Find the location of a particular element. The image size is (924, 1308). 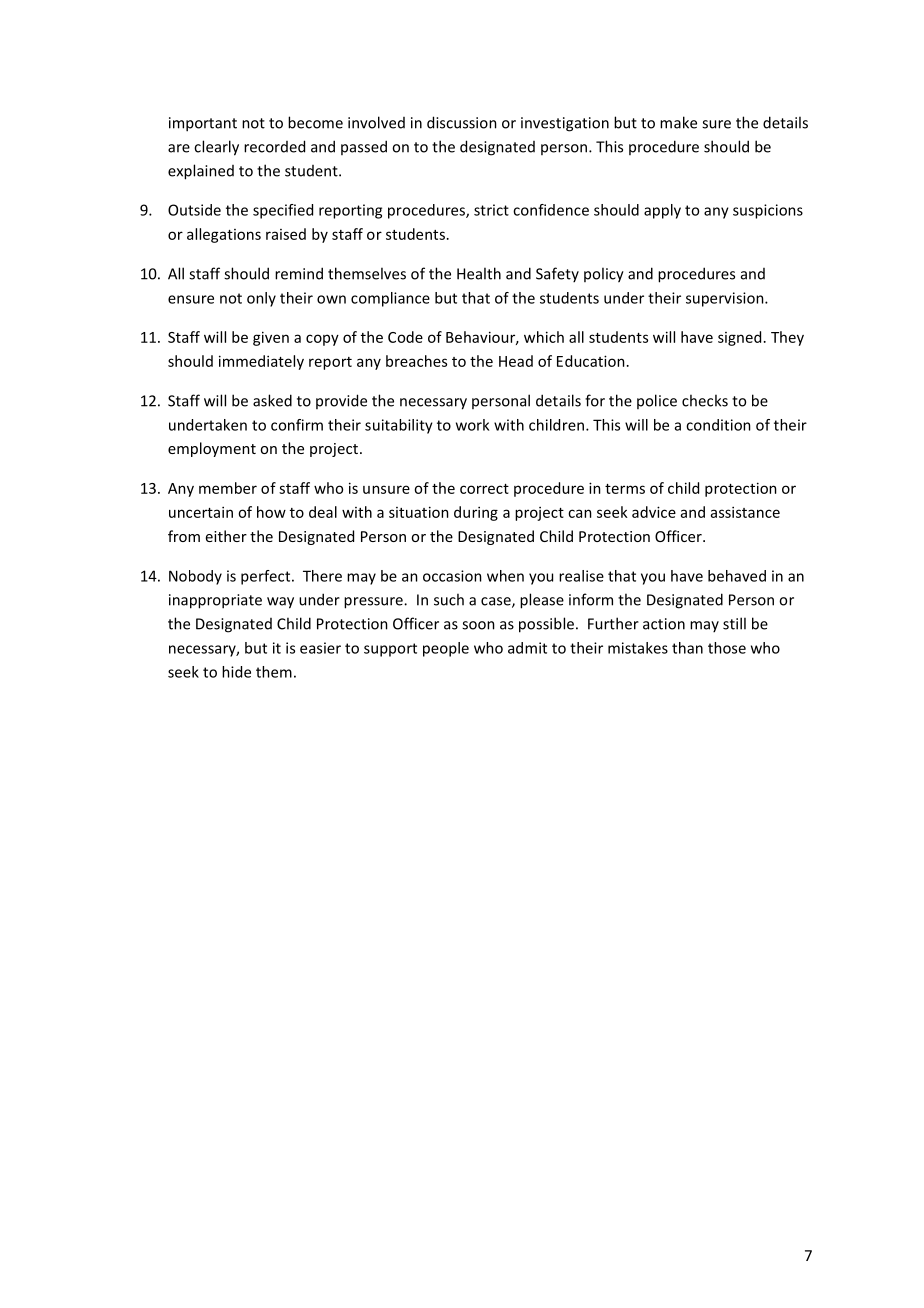

work is located at coordinates (472, 425).
